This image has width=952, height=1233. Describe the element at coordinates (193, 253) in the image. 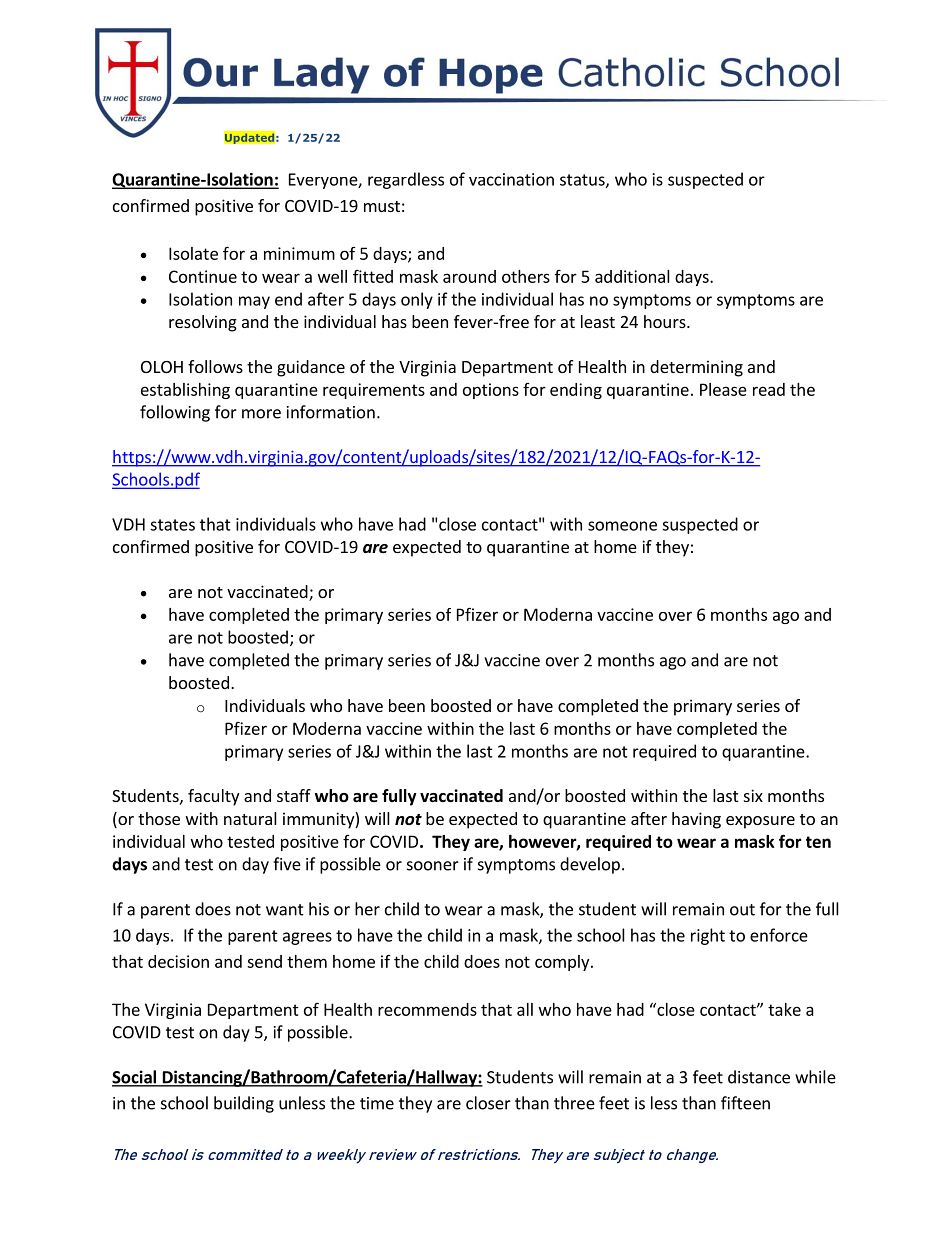

I see `Isolate` at that location.
